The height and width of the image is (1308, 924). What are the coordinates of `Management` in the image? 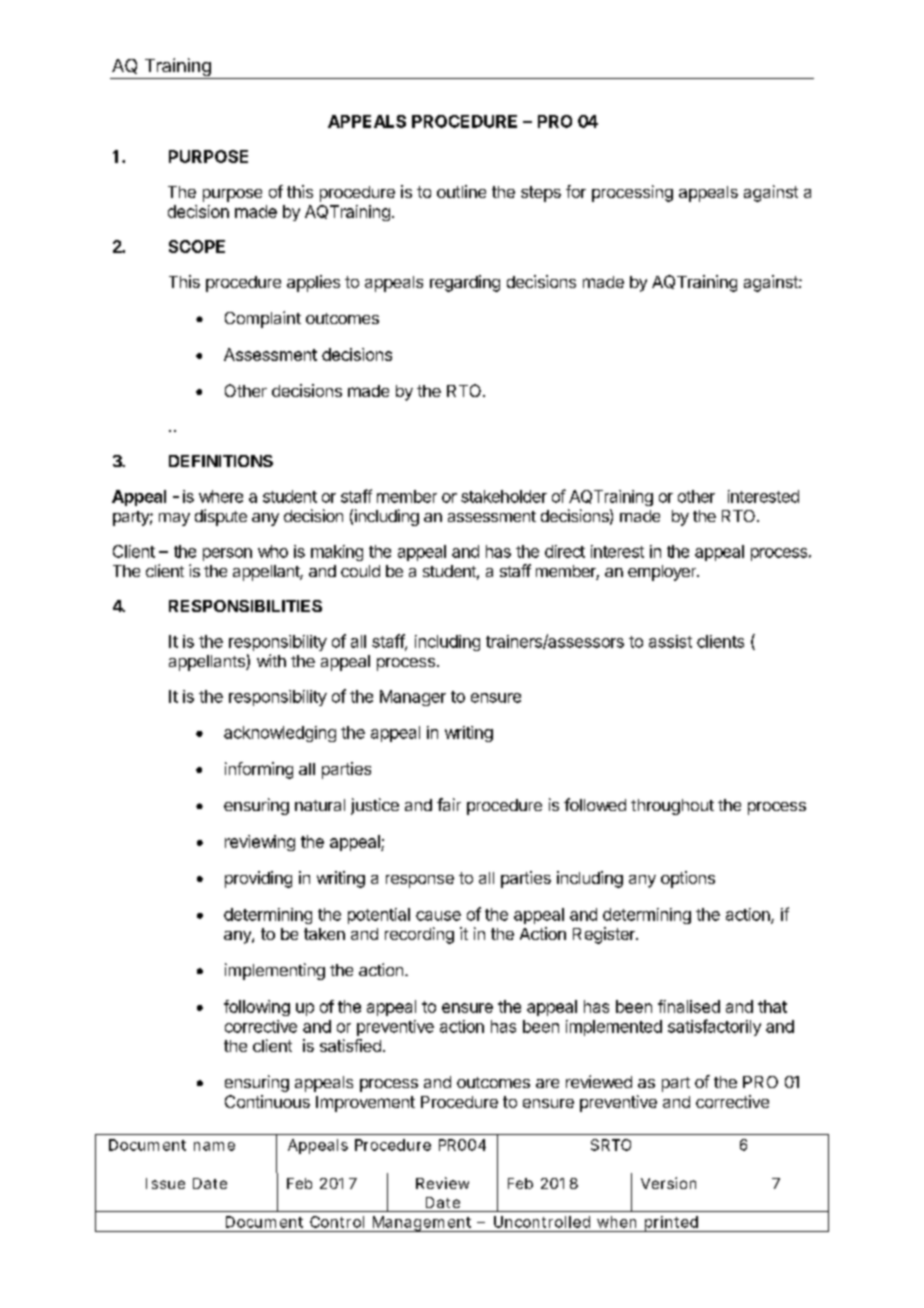 It's located at (422, 1224).
